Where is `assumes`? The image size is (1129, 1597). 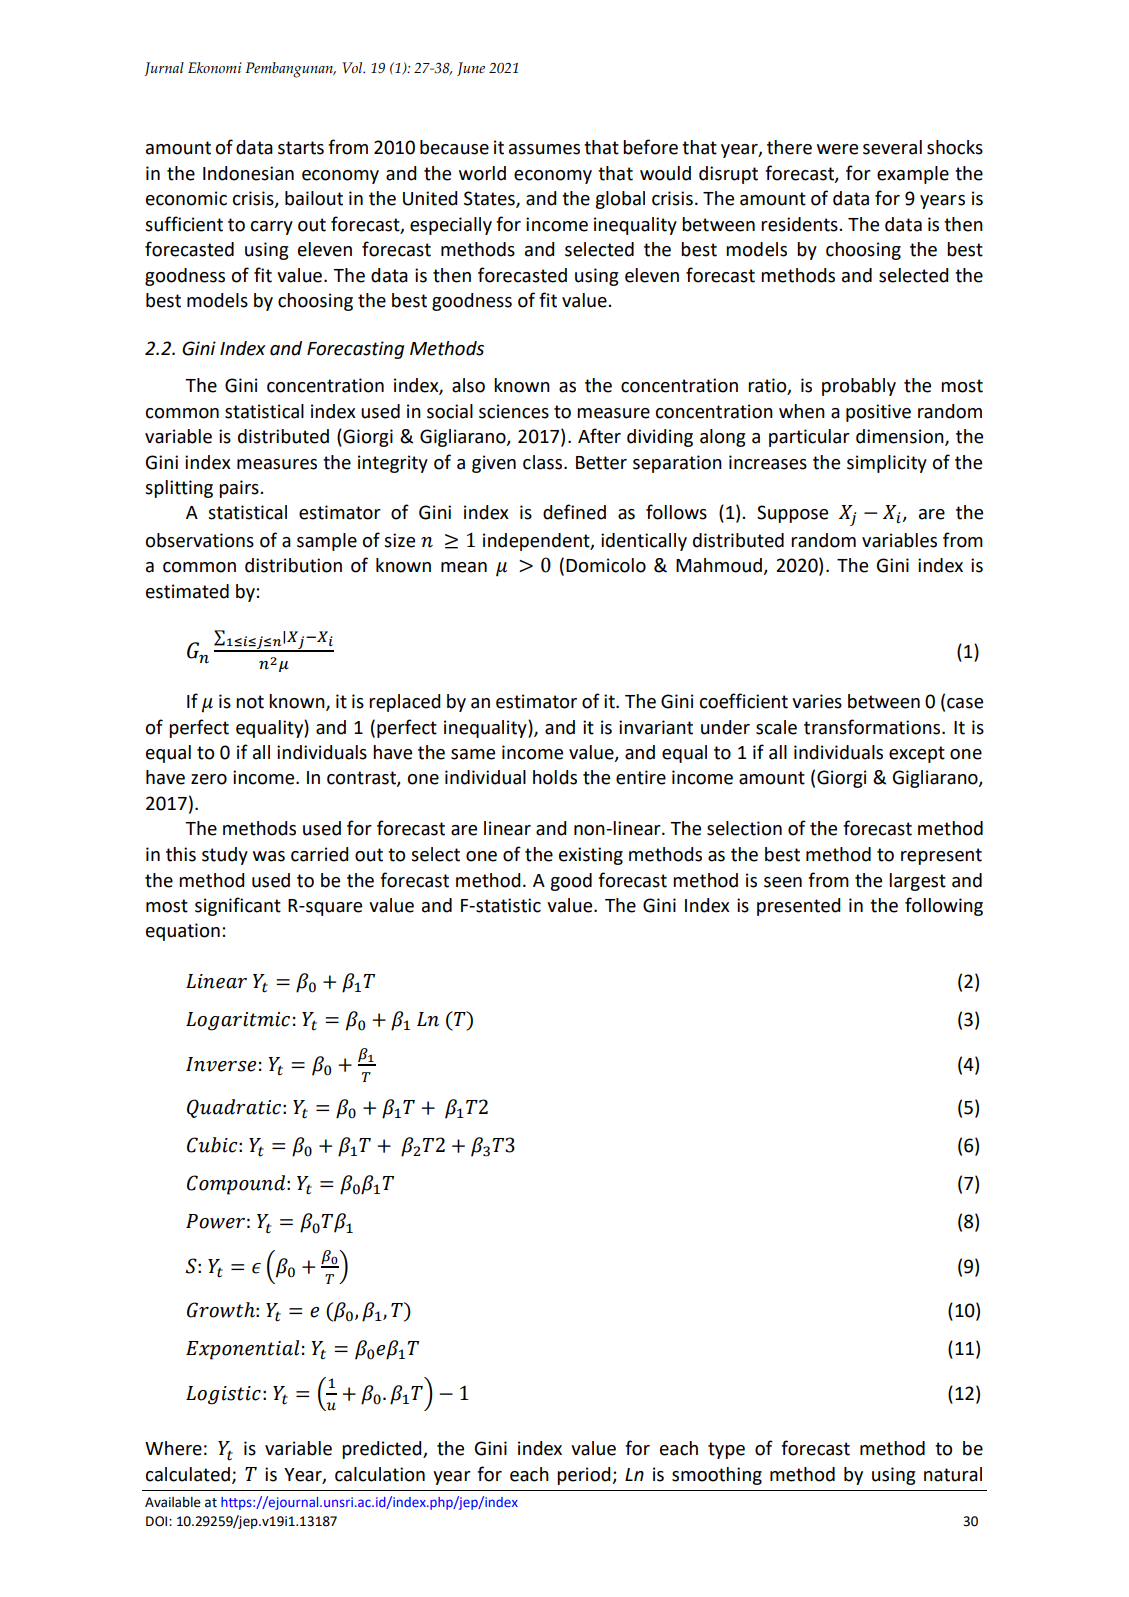
assumes is located at coordinates (544, 149).
